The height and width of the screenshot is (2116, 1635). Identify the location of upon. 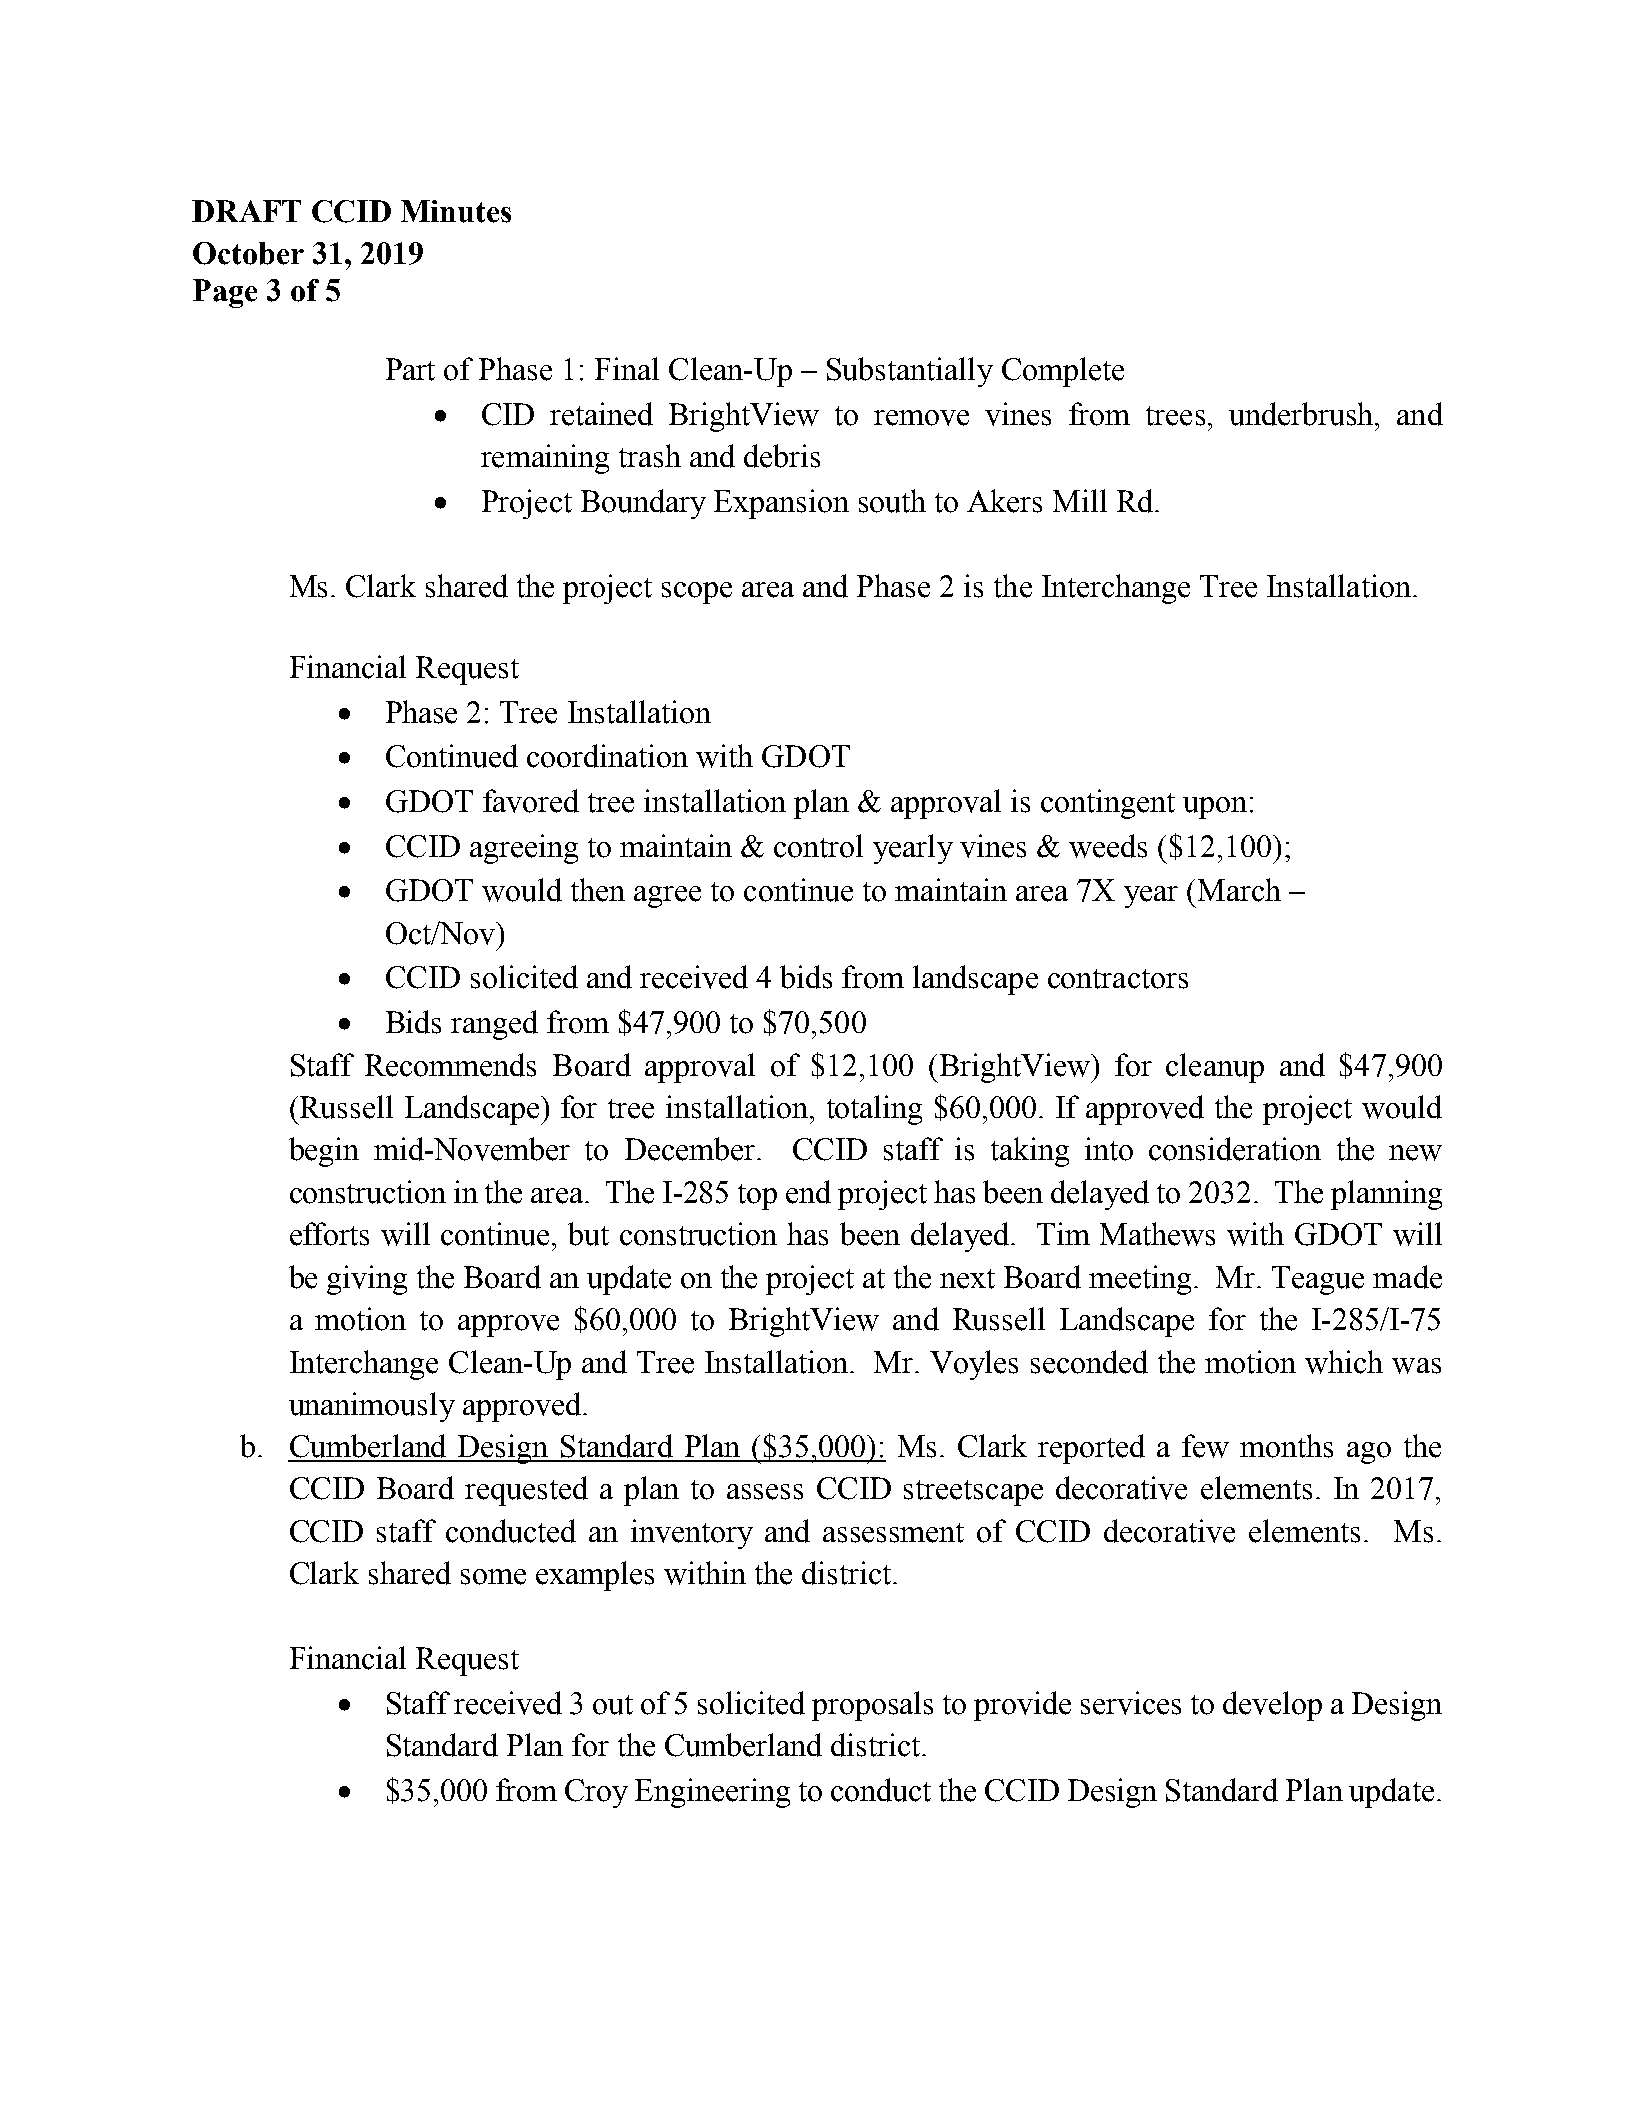
(1215, 808).
